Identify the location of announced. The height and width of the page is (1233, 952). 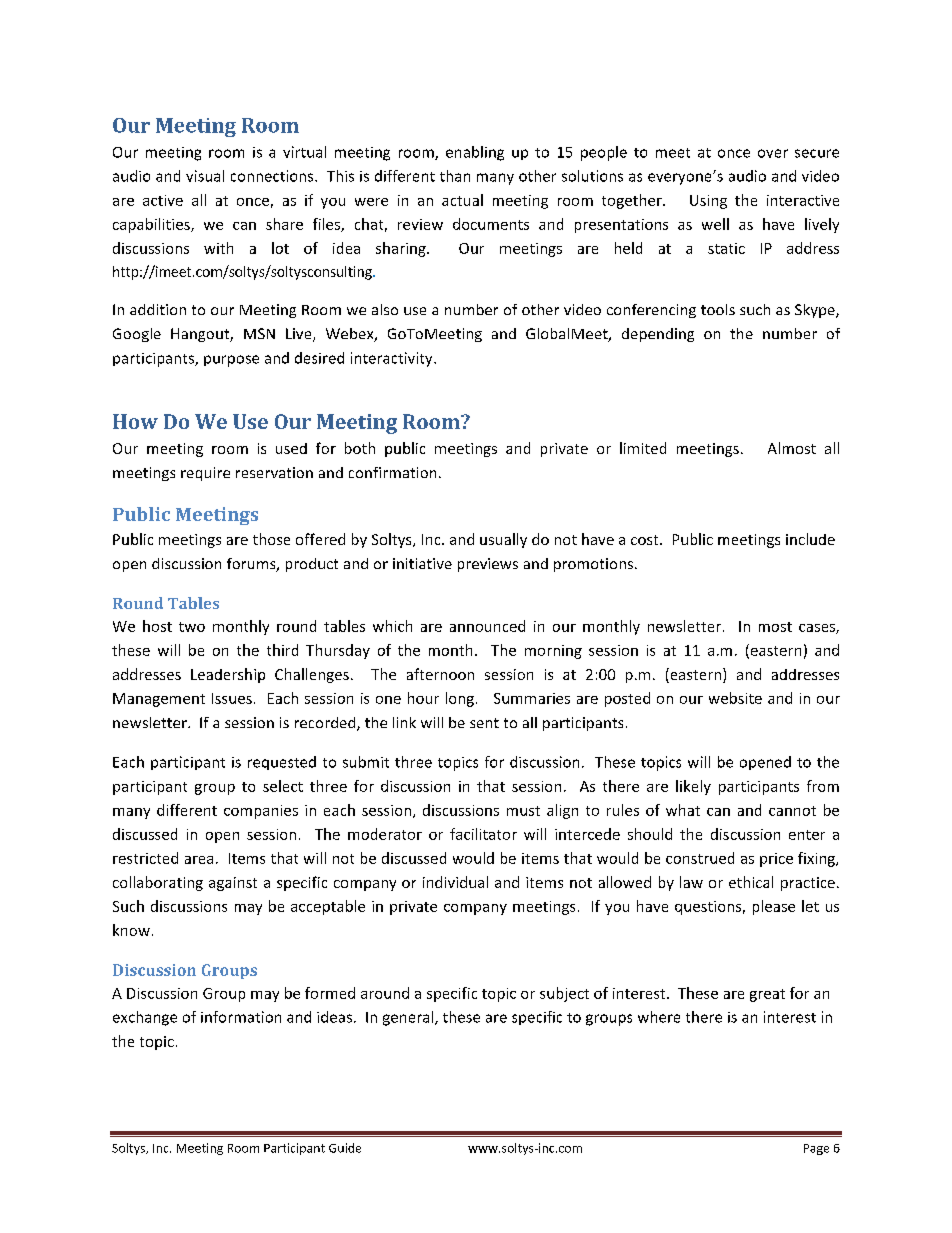
(487, 626).
